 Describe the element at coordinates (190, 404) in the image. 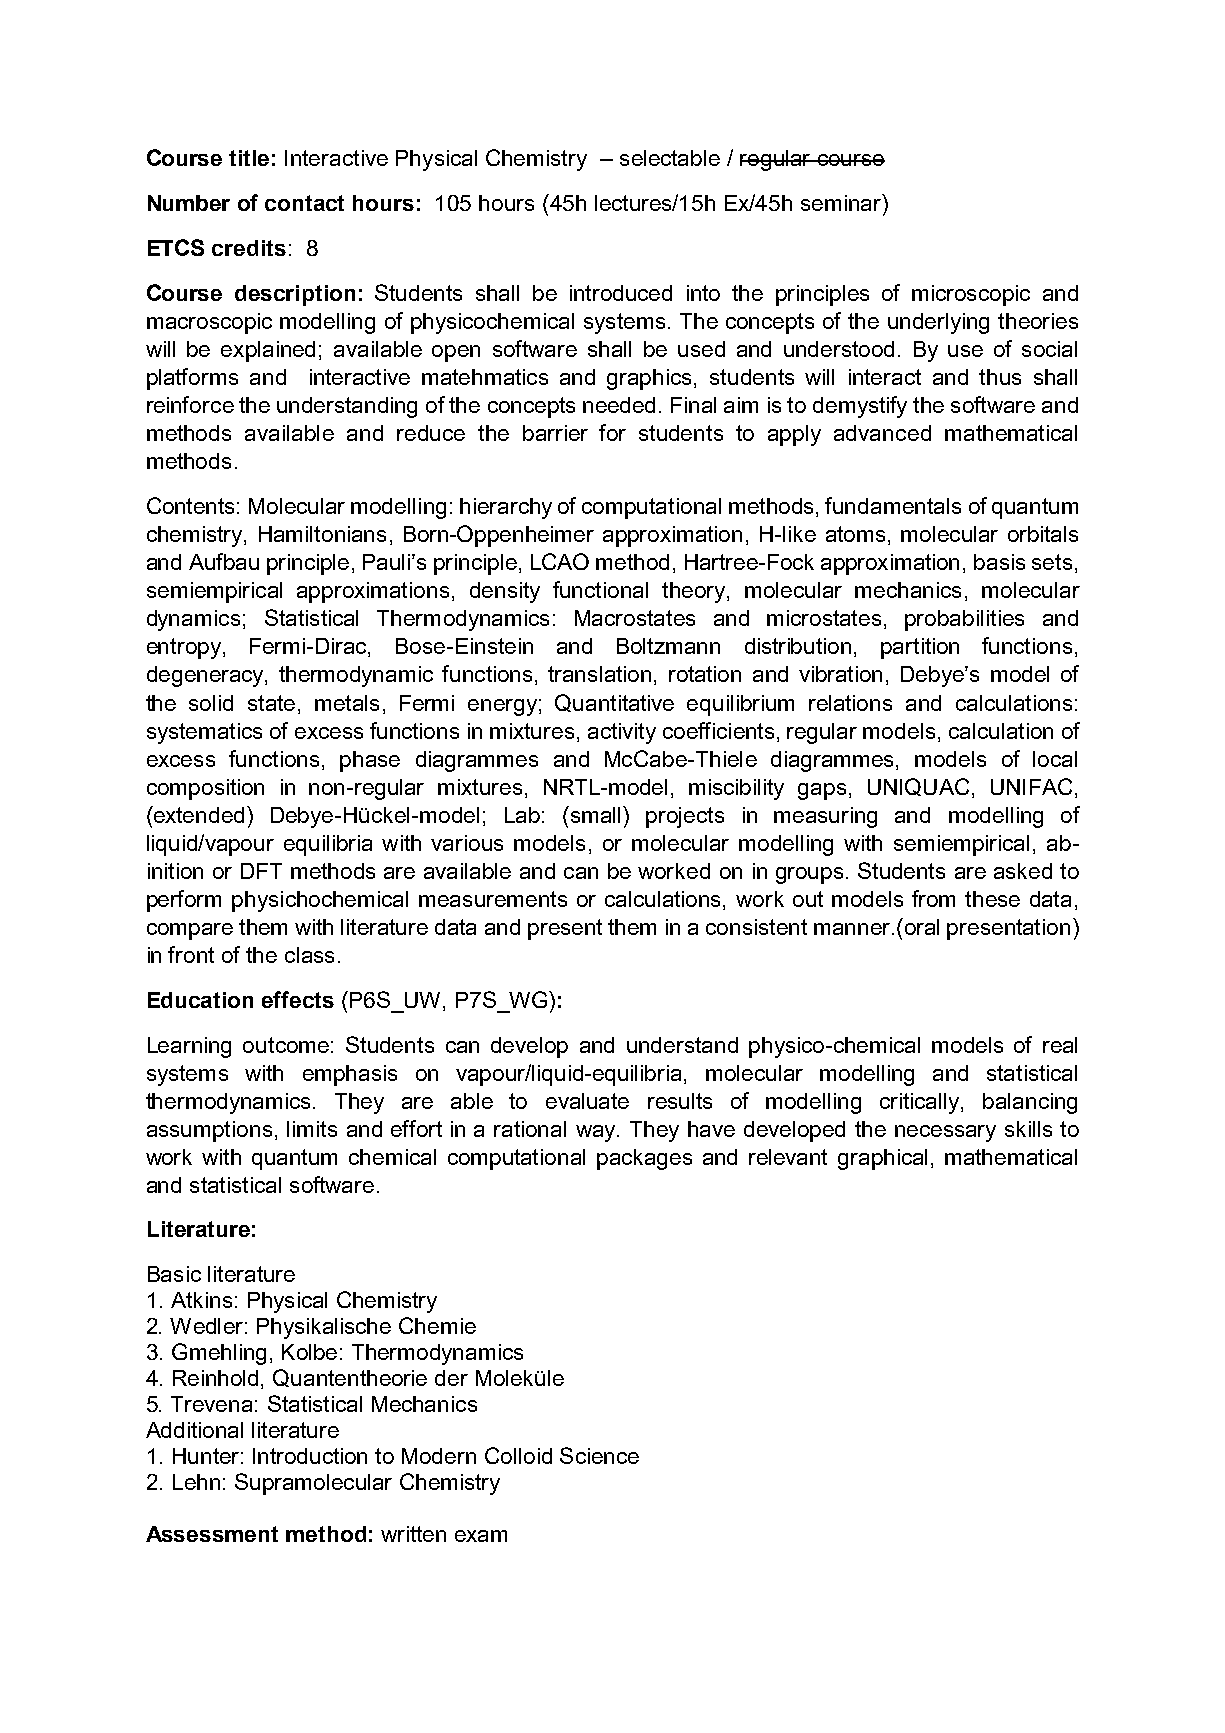

I see `reinforce` at that location.
